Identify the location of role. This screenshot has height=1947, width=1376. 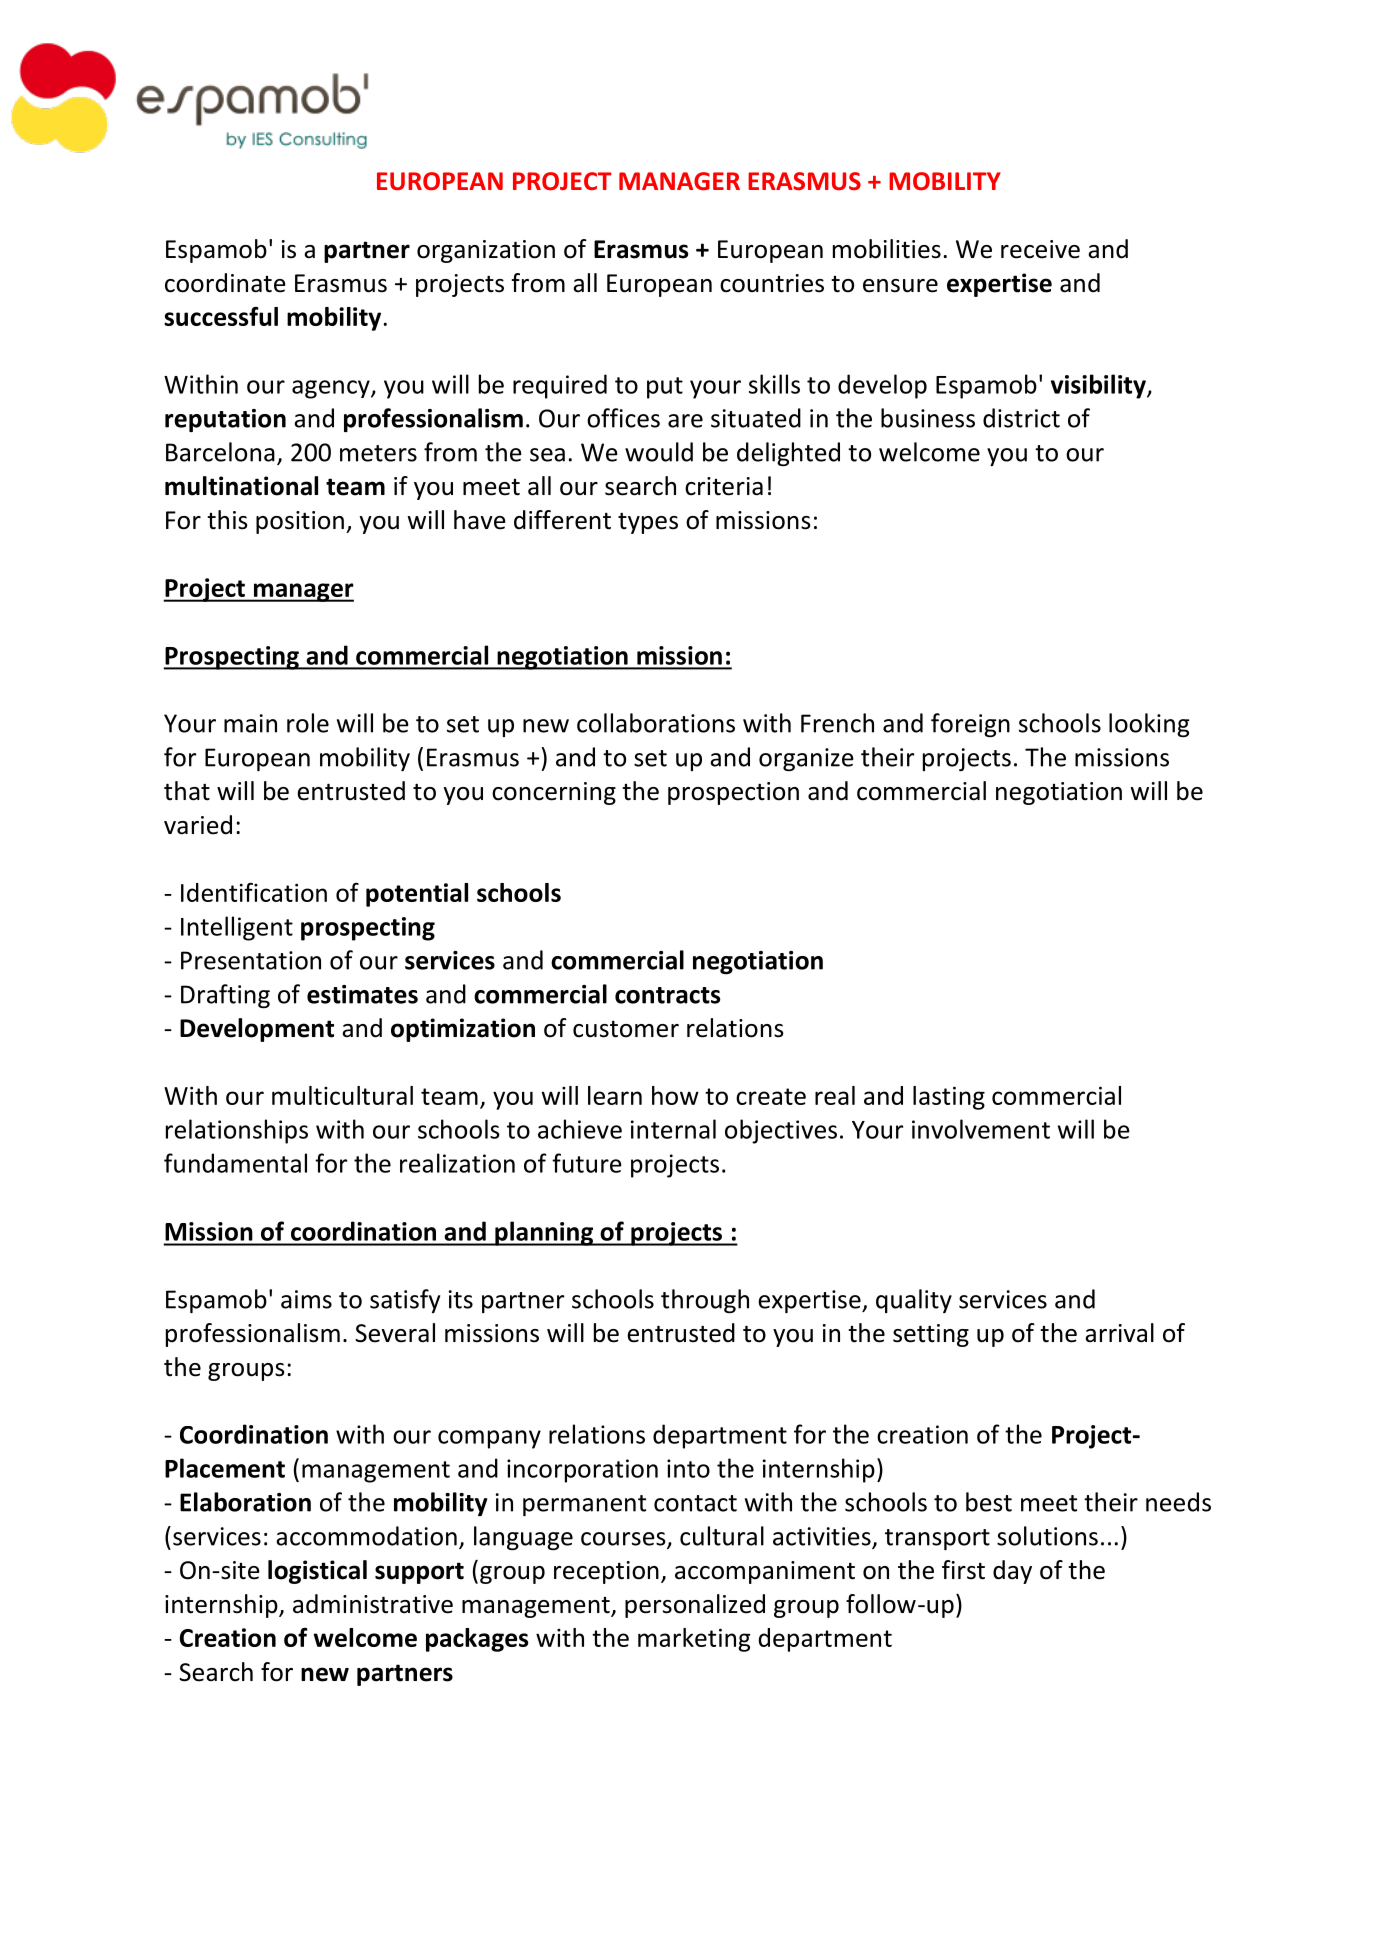
(308, 723).
